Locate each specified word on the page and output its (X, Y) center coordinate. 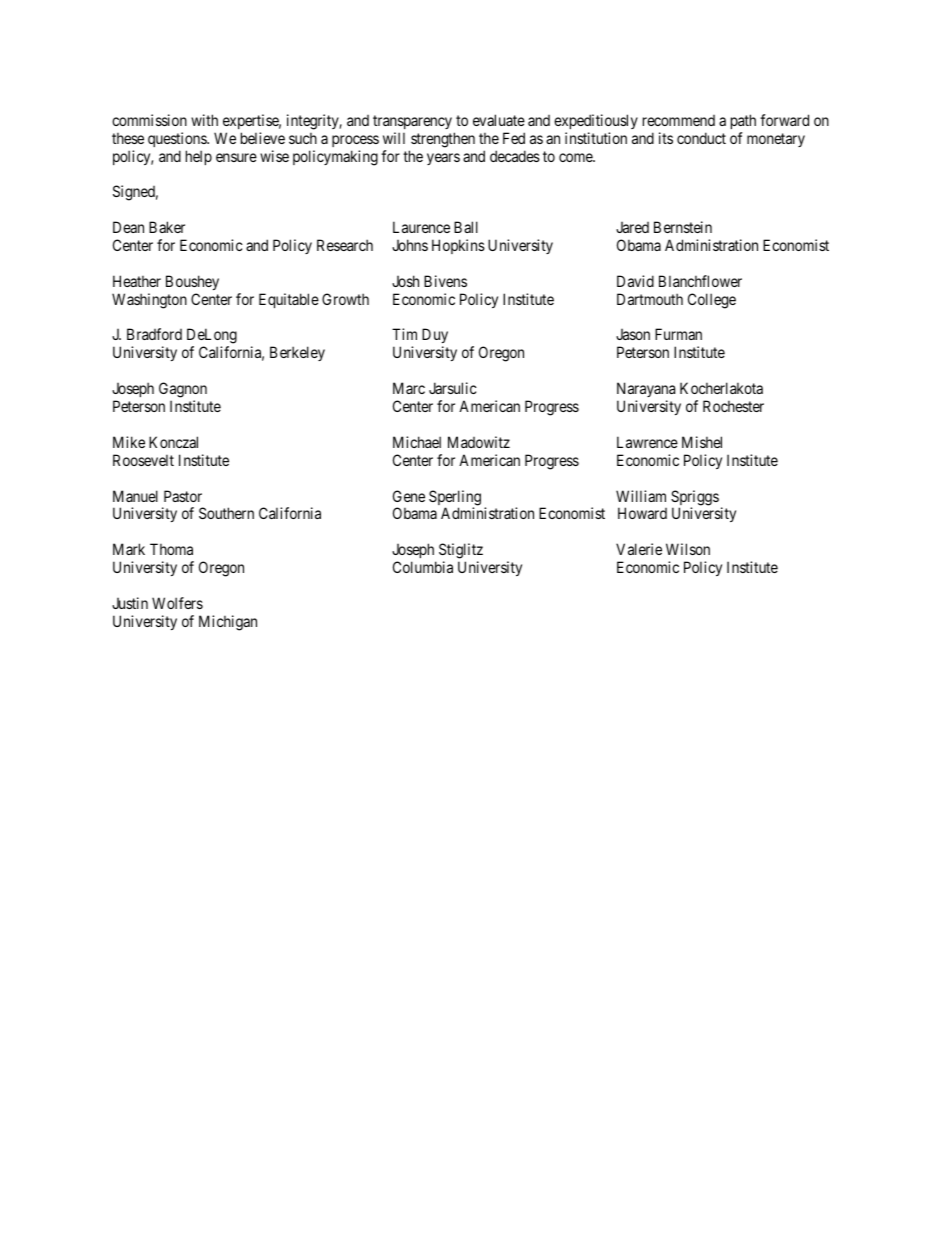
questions (178, 139)
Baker (167, 227)
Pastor (183, 496)
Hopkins (458, 246)
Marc (409, 388)
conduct (701, 138)
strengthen (443, 140)
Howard (642, 513)
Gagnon (183, 390)
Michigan (228, 623)
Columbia (423, 567)
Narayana (646, 389)
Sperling (455, 499)
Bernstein (683, 227)
